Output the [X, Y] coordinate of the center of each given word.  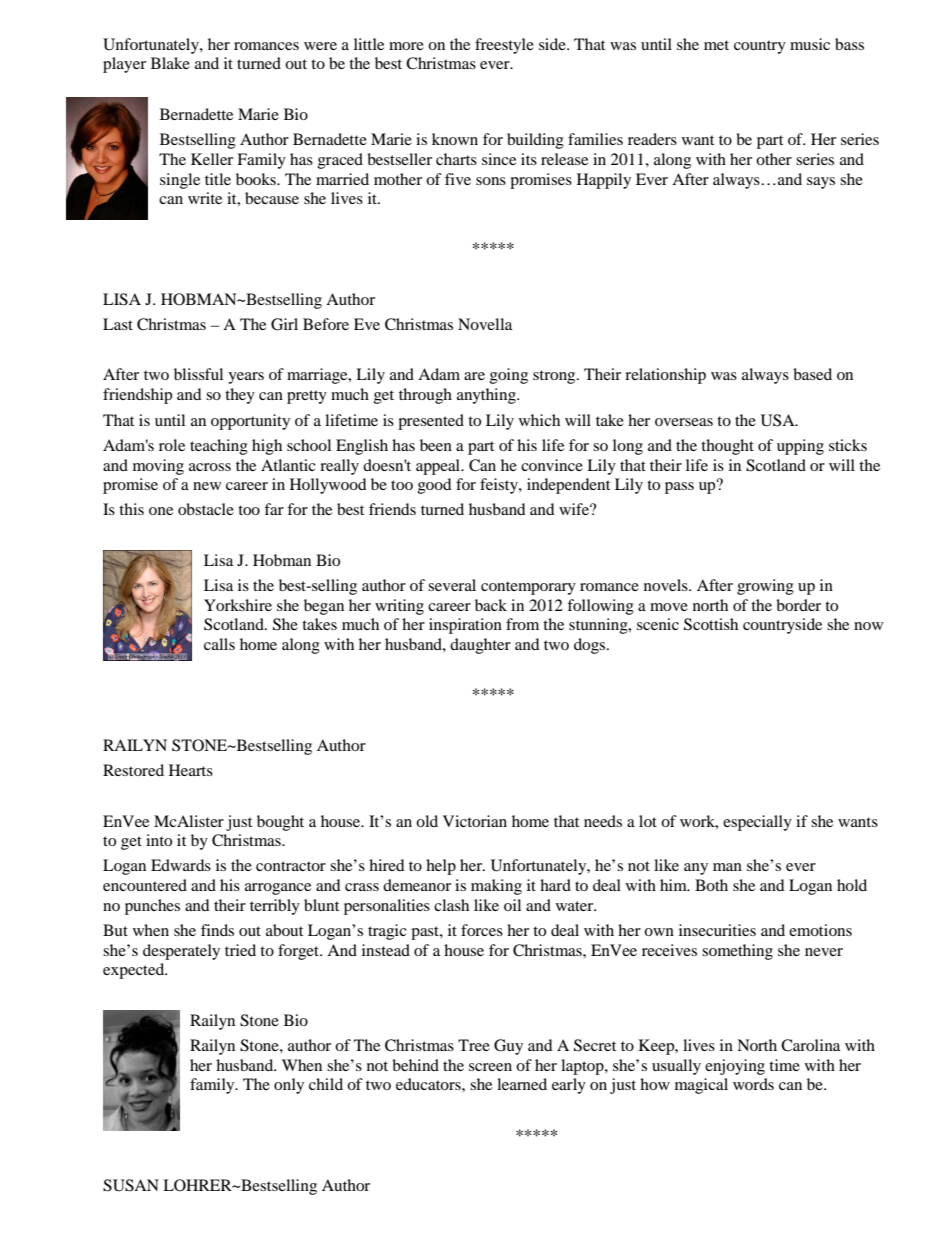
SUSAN [131, 1185]
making [496, 887]
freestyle [504, 46]
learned [522, 1084]
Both [711, 885]
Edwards [181, 865]
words [753, 1084]
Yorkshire [238, 605]
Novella [485, 324]
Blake [170, 63]
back [491, 605]
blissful [198, 374]
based [812, 374]
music [810, 44]
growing [765, 587]
